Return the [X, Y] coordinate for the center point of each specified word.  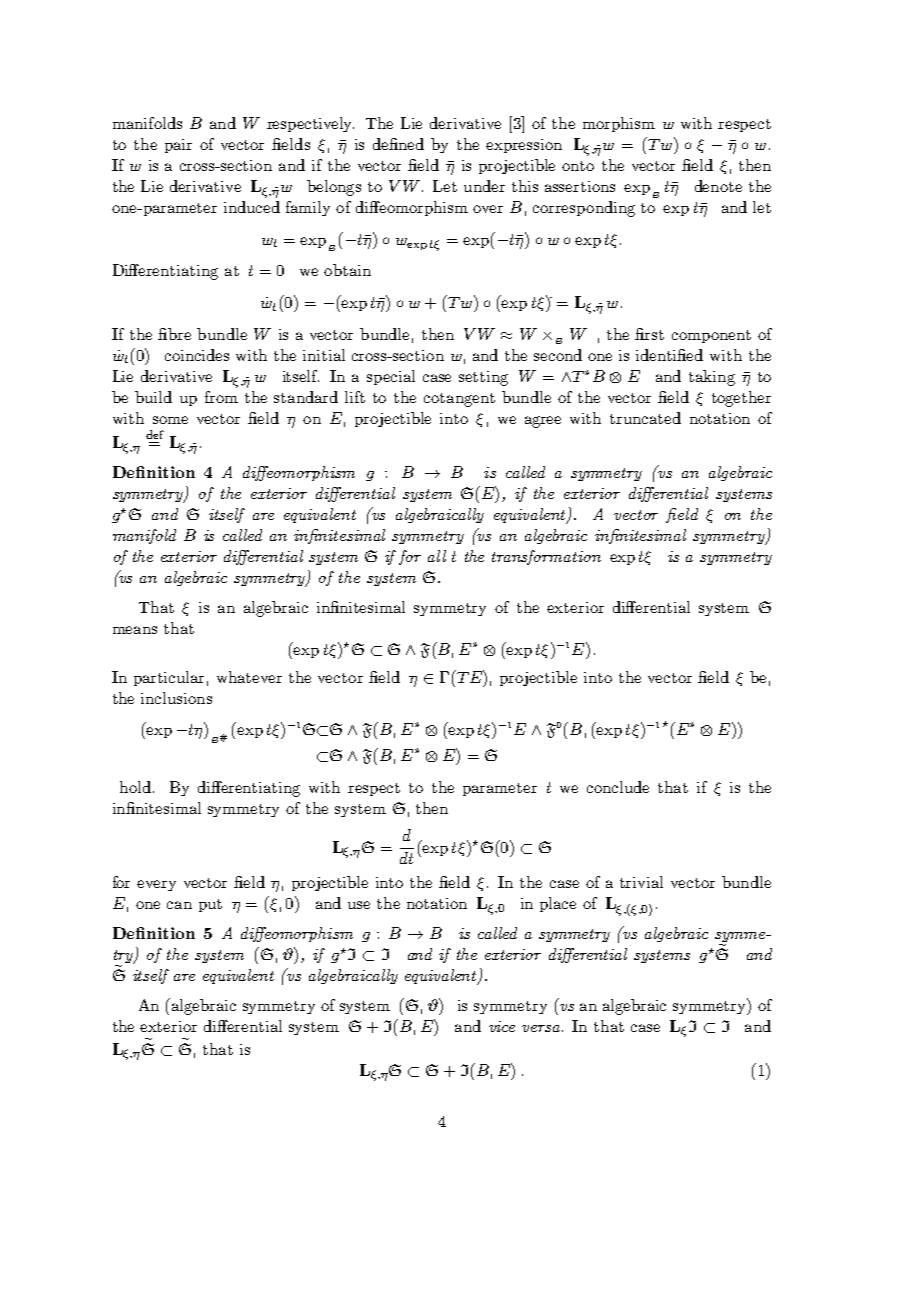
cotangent [459, 400]
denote [718, 186]
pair [178, 146]
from [221, 397]
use [359, 905]
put [210, 905]
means [135, 630]
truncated [645, 418]
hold [135, 787]
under [484, 186]
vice [502, 1026]
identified [669, 355]
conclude [618, 787]
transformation [546, 557]
